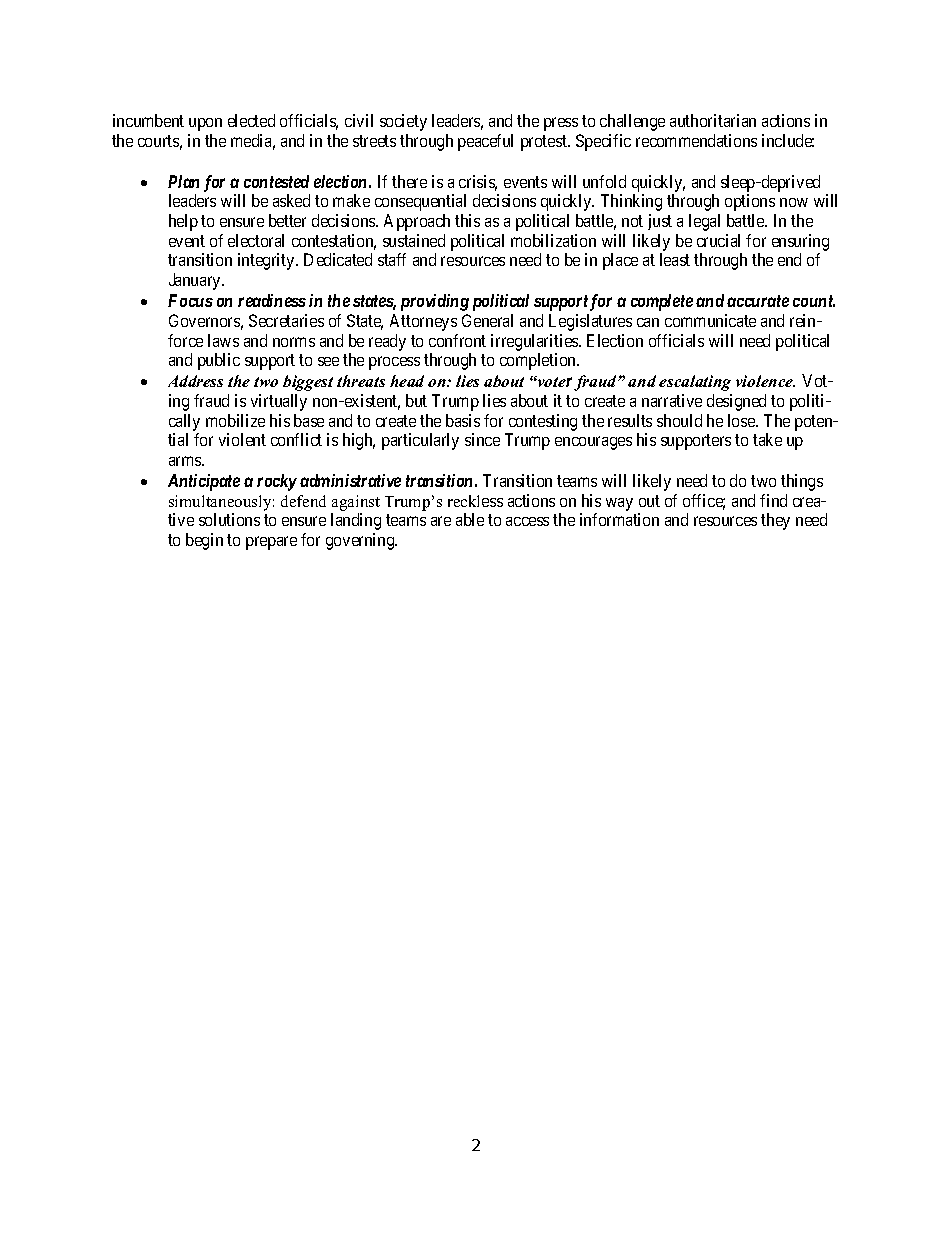 Image resolution: width=952 pixels, height=1233 pixels. What do you see at coordinates (204, 541) in the page?
I see `begin` at bounding box center [204, 541].
